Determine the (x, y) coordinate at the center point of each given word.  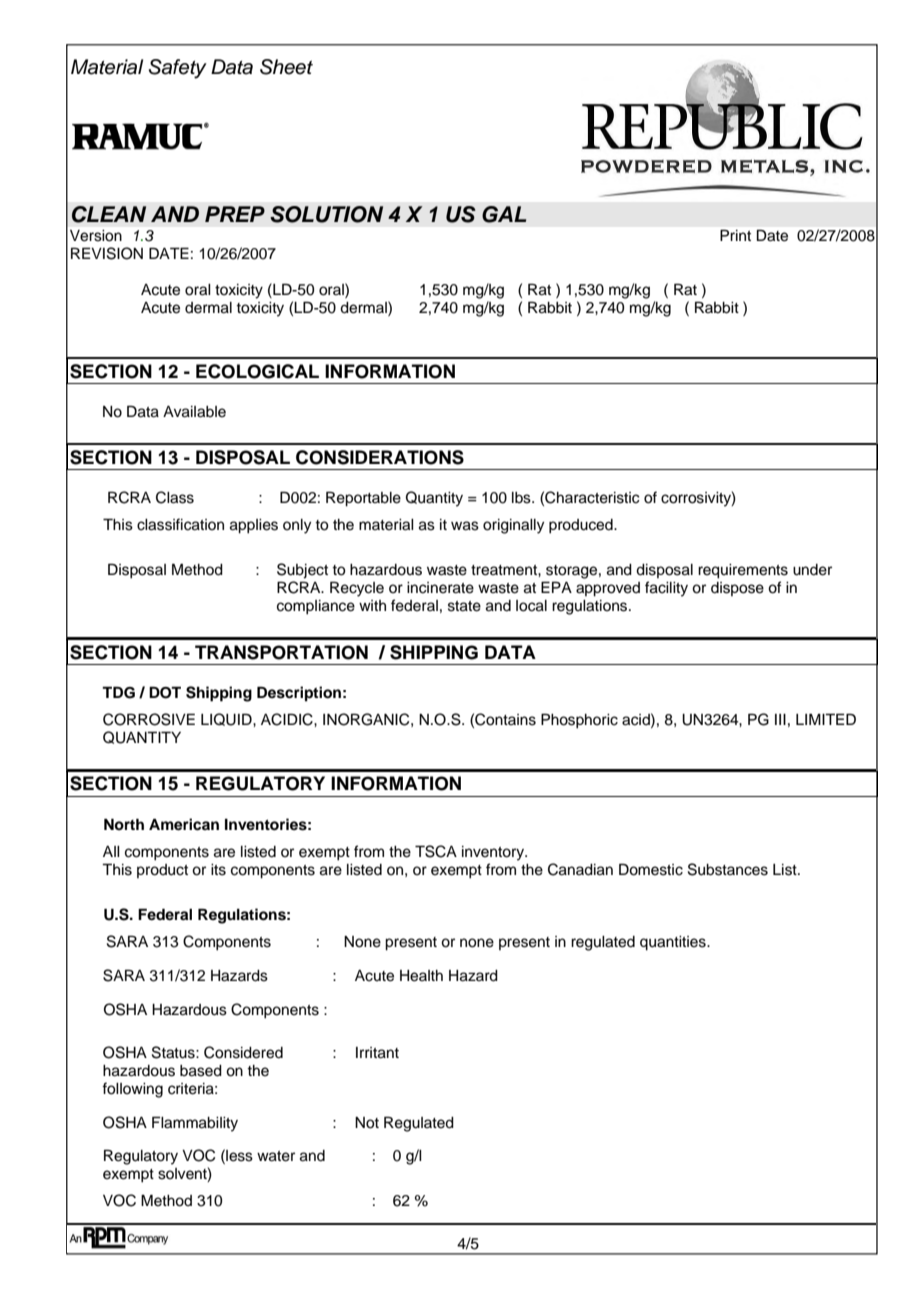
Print (735, 235)
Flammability (195, 1124)
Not (367, 1123)
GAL (504, 214)
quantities (674, 943)
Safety (178, 69)
